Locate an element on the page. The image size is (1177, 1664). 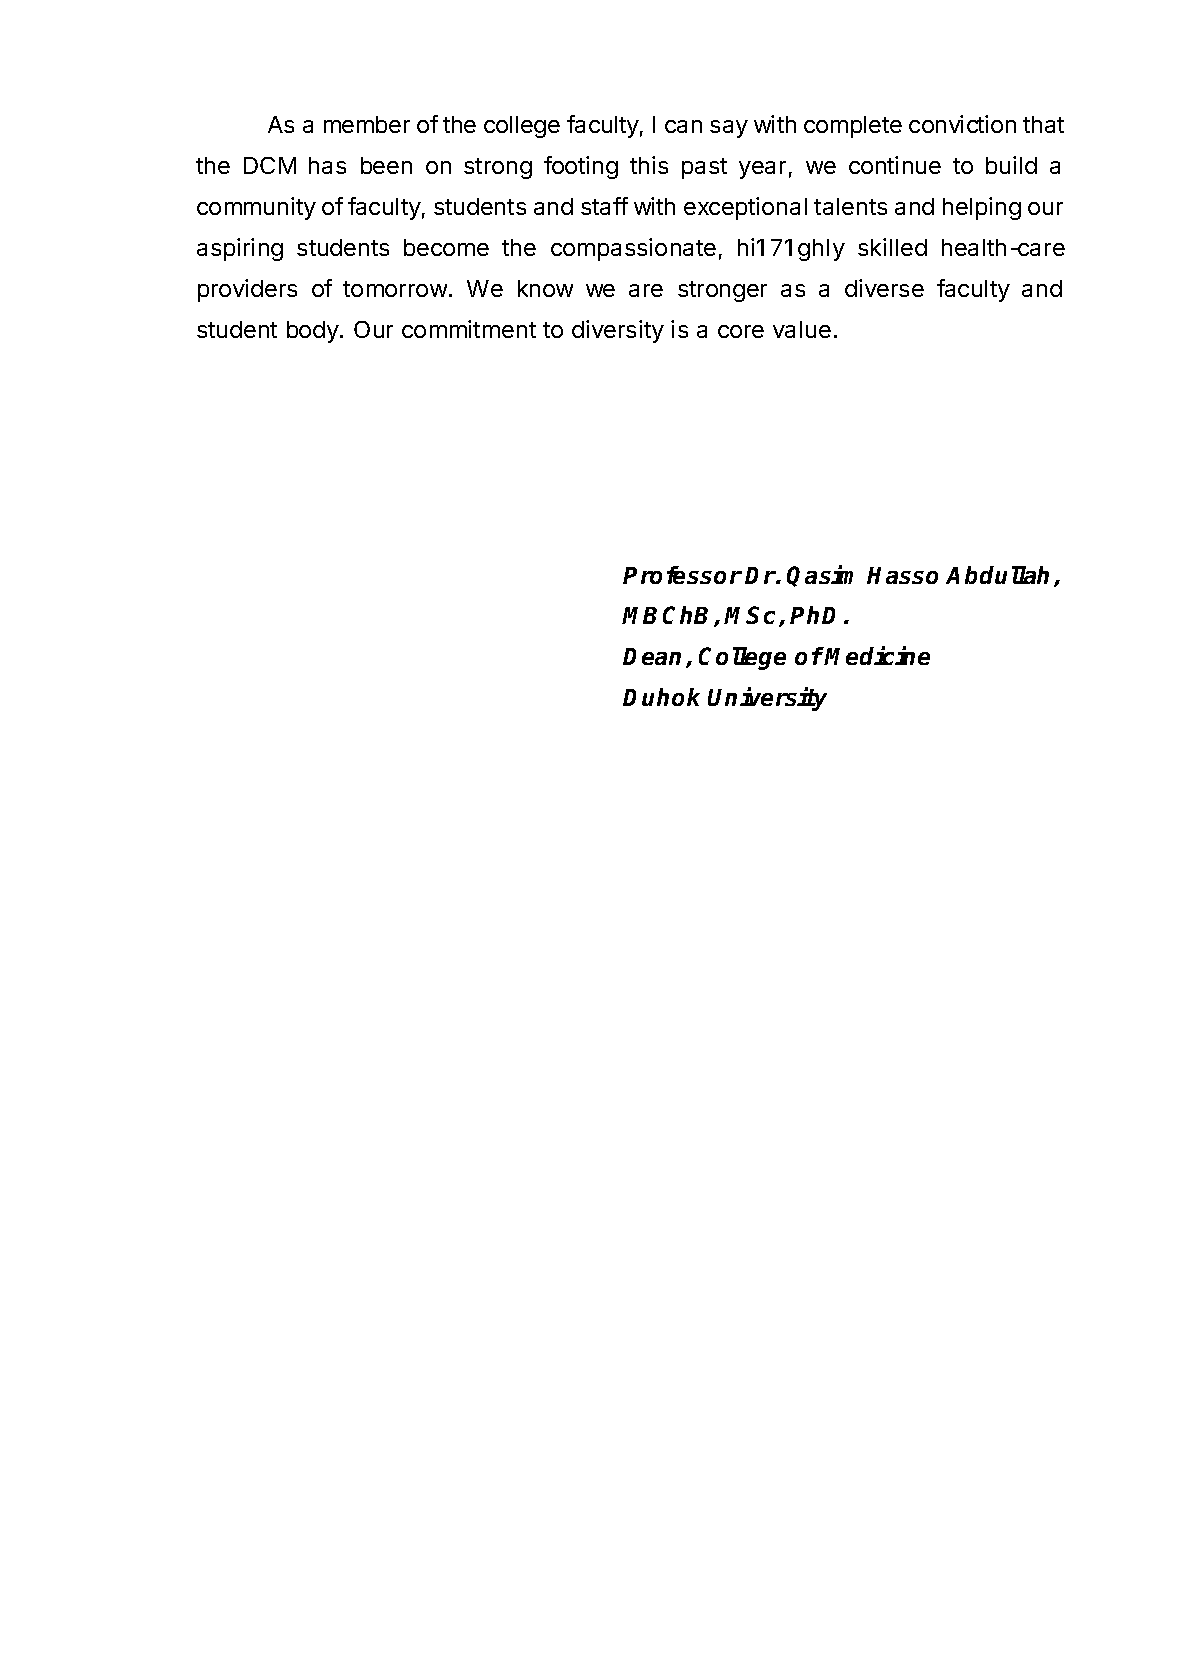
core is located at coordinates (741, 331).
